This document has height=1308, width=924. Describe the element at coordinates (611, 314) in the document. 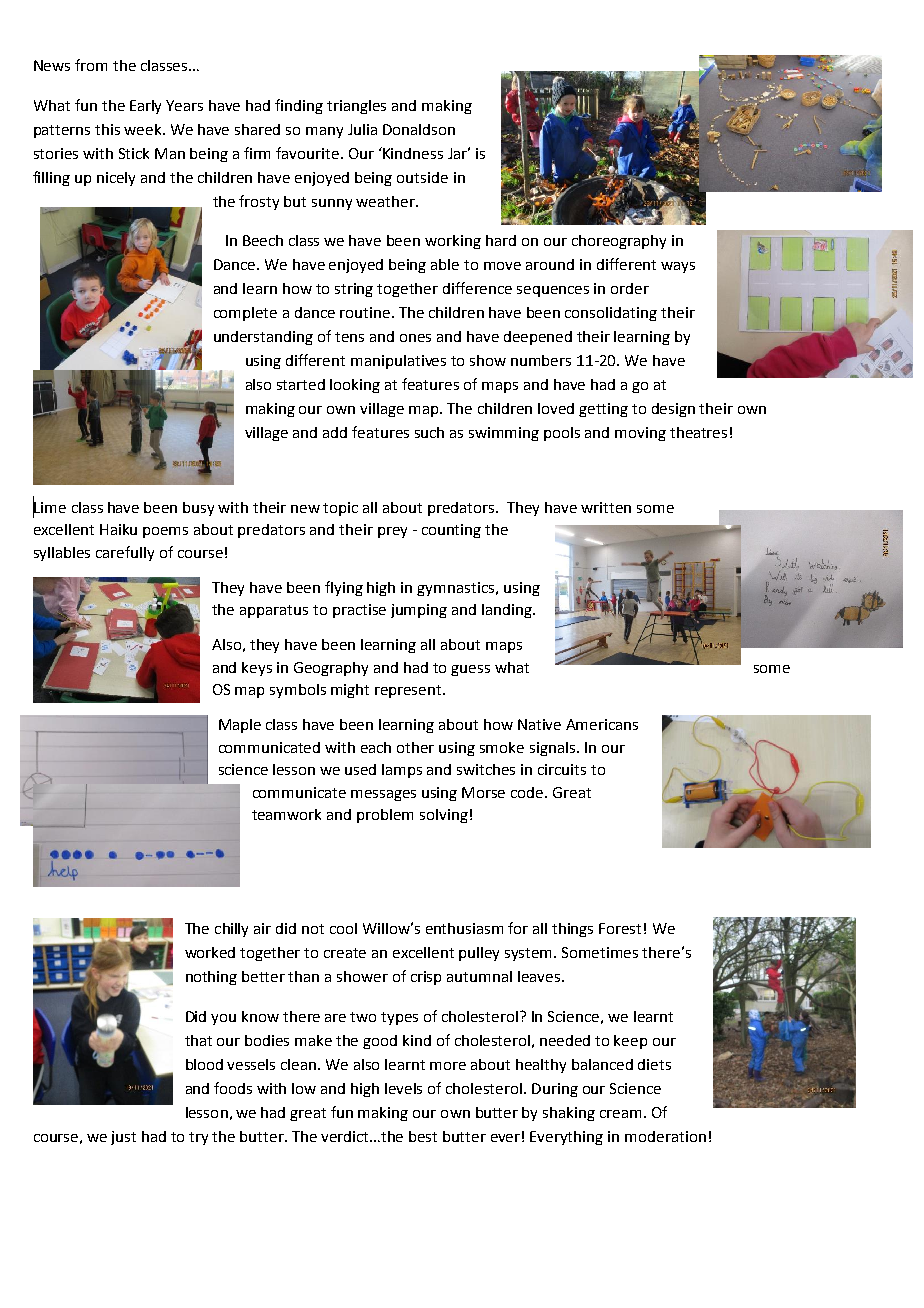

I see `consolidating` at that location.
